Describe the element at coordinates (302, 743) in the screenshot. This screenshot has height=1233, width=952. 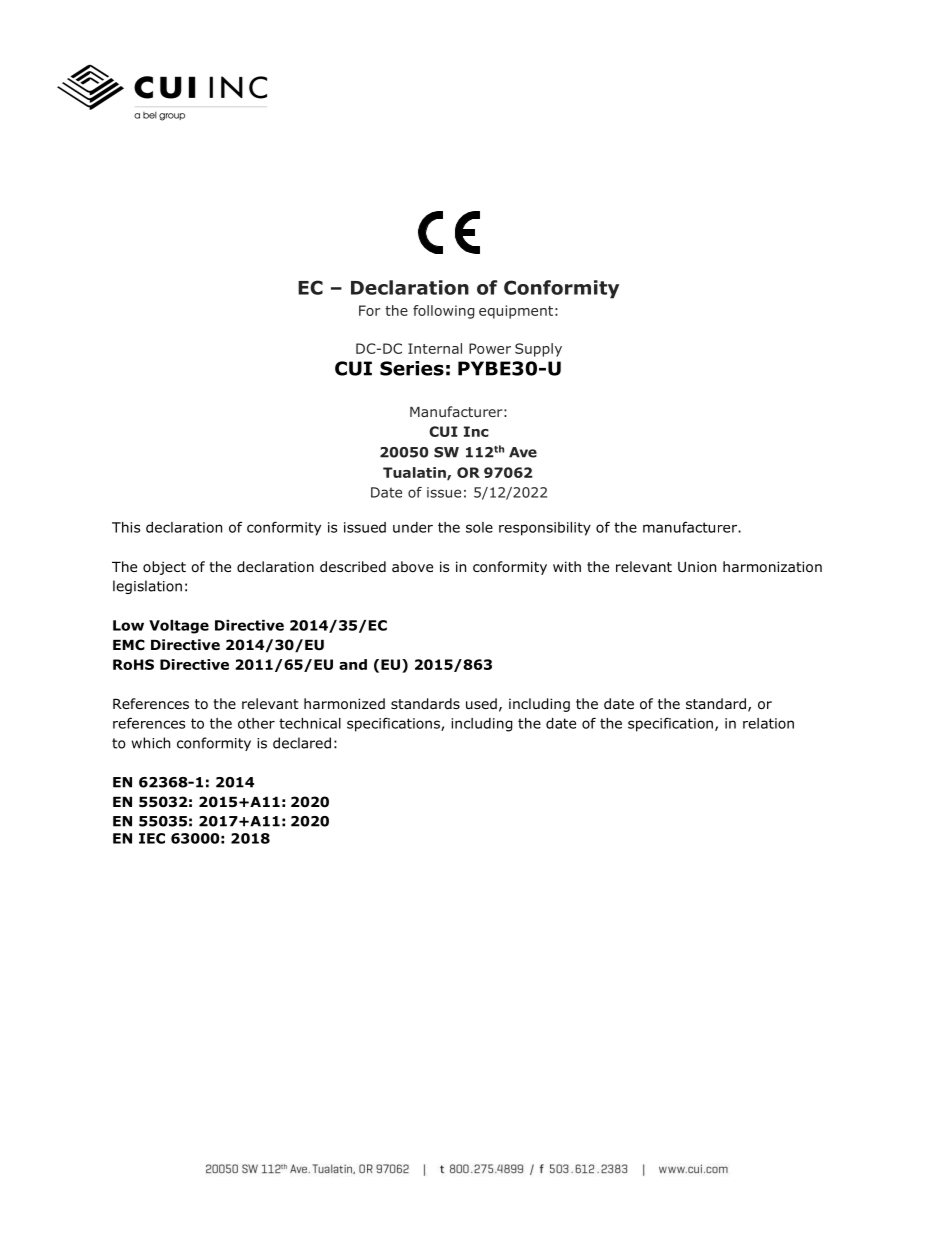
I see `declared` at that location.
